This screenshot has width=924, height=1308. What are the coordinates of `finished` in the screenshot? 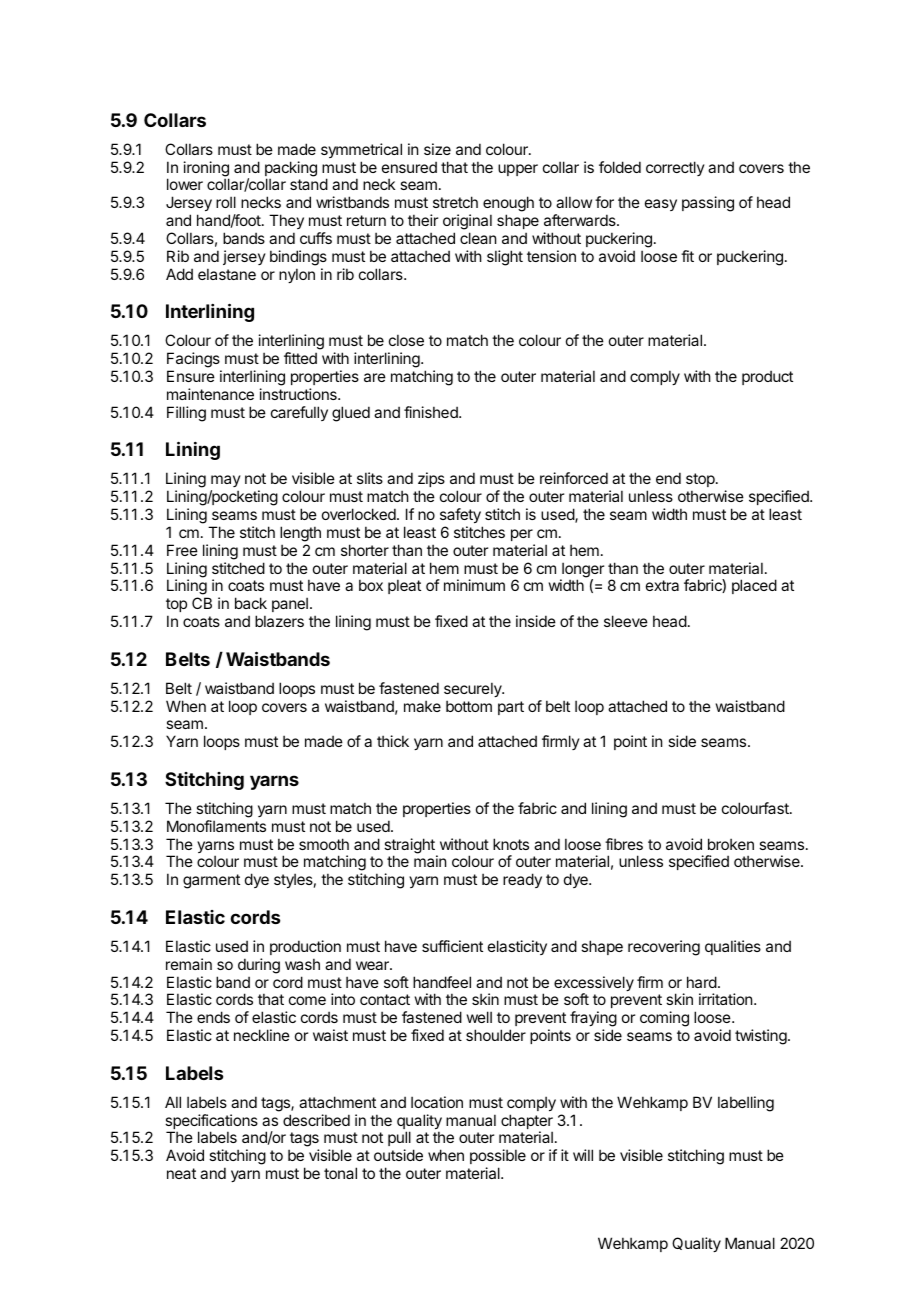 It's located at (432, 412).
